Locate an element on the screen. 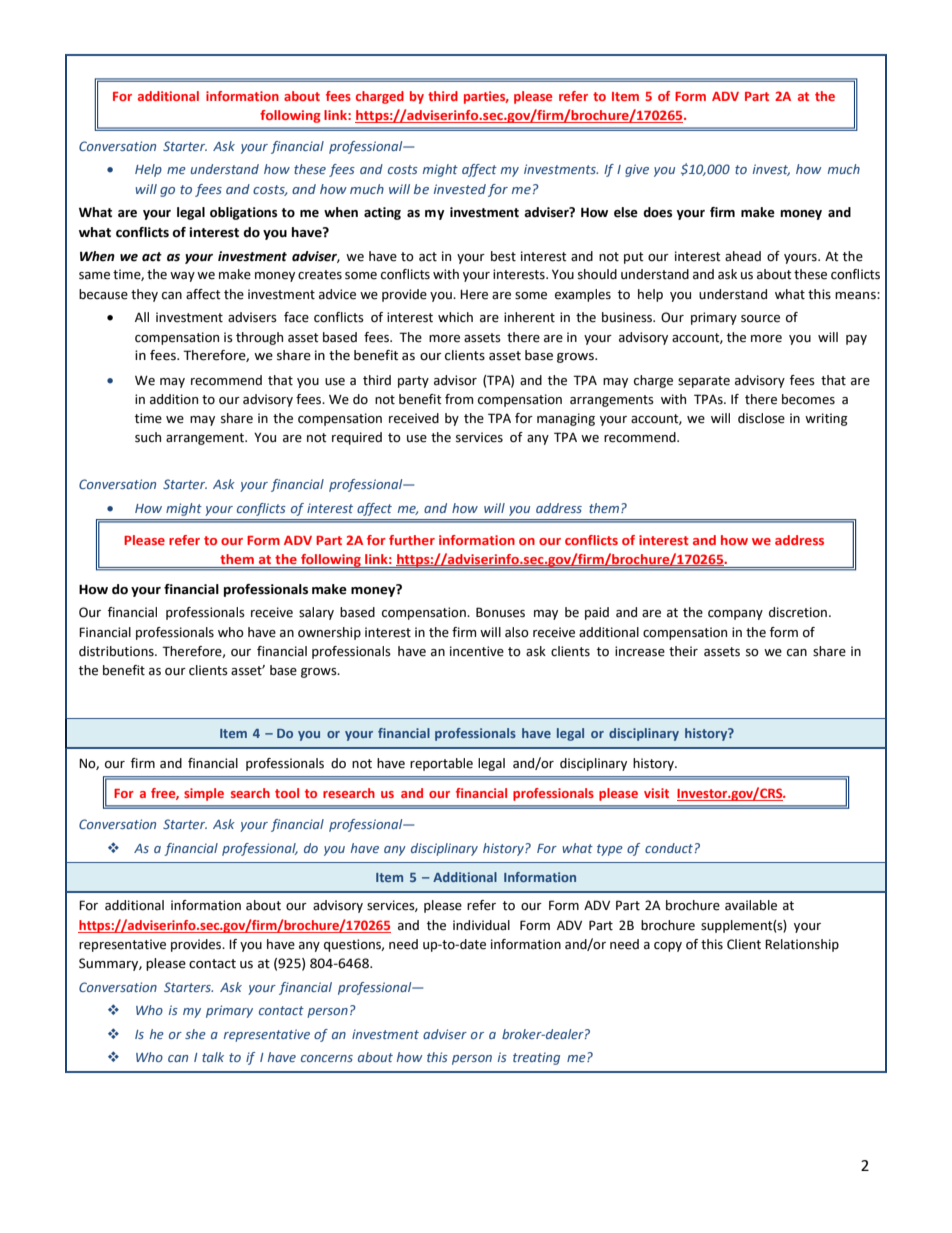 This screenshot has height=1233, width=952. obligations is located at coordinates (243, 213).
